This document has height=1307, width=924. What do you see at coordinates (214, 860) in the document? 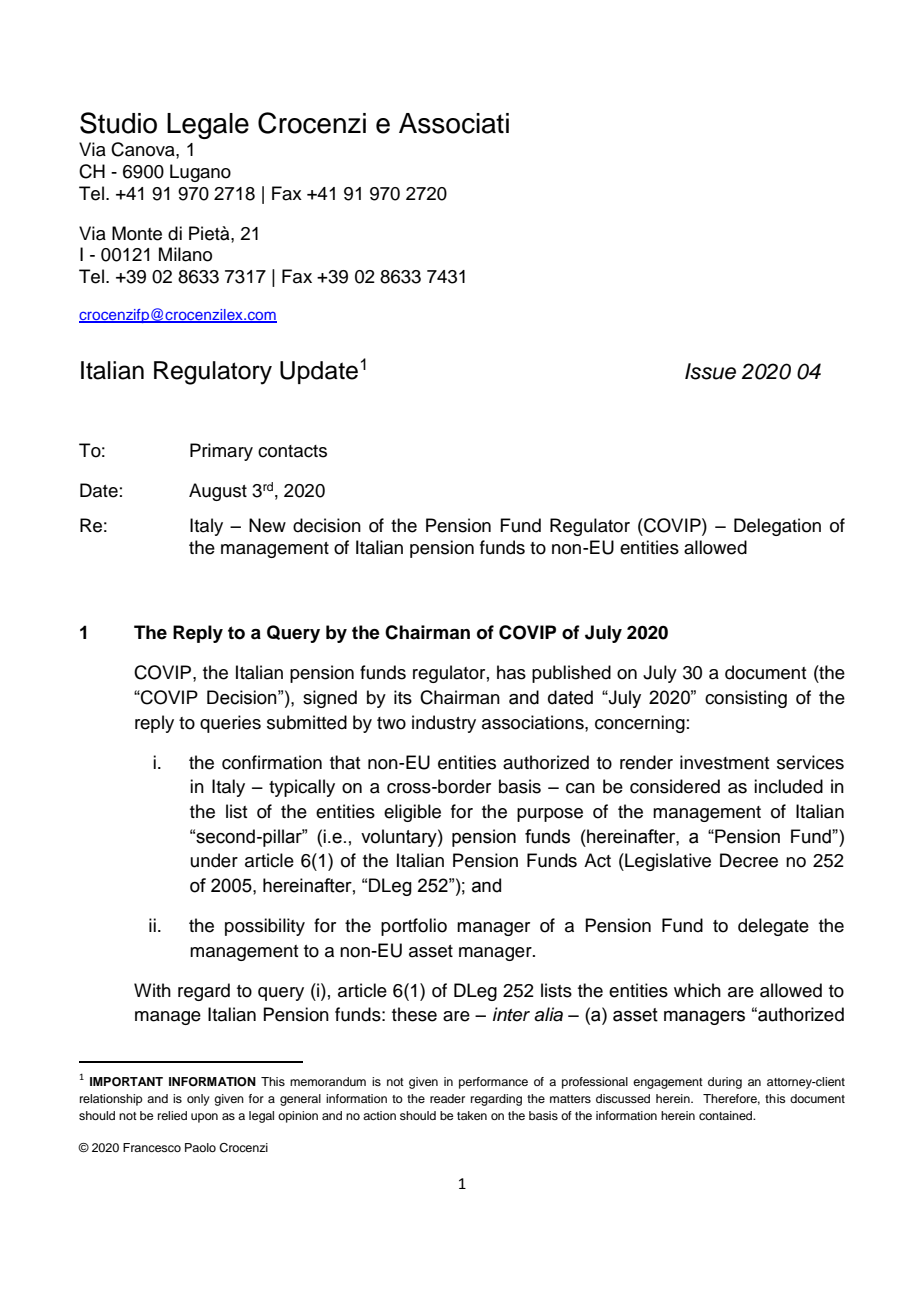
I see `under` at bounding box center [214, 860].
